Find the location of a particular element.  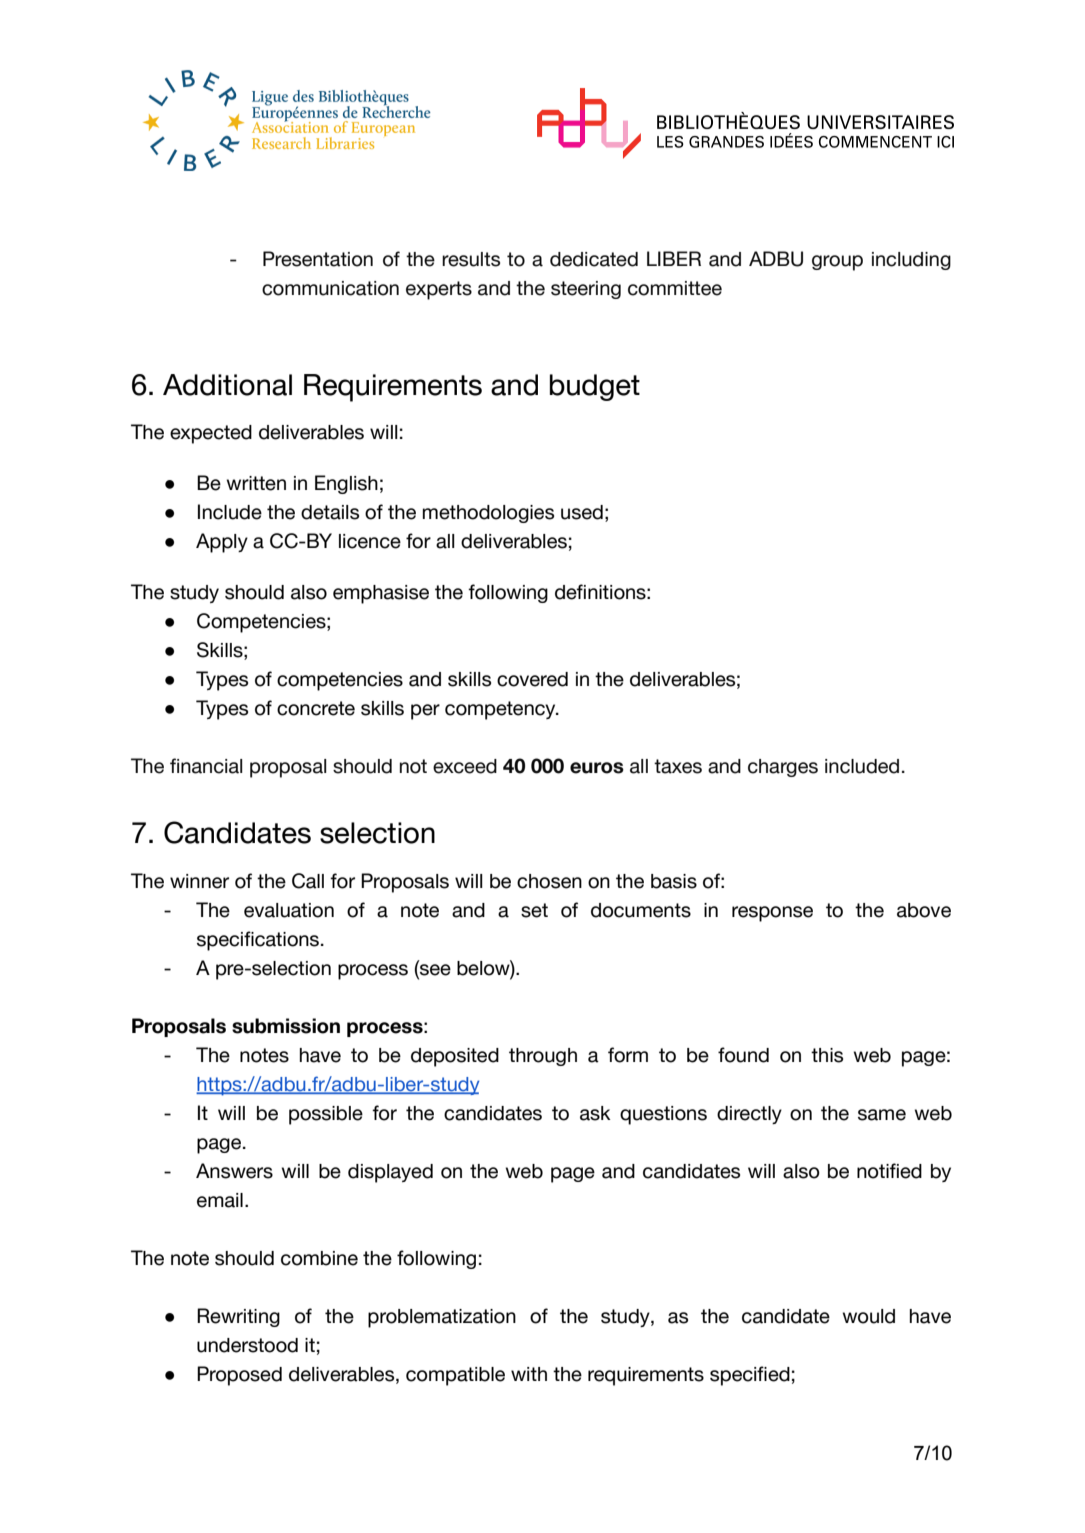

charges is located at coordinates (783, 768).
